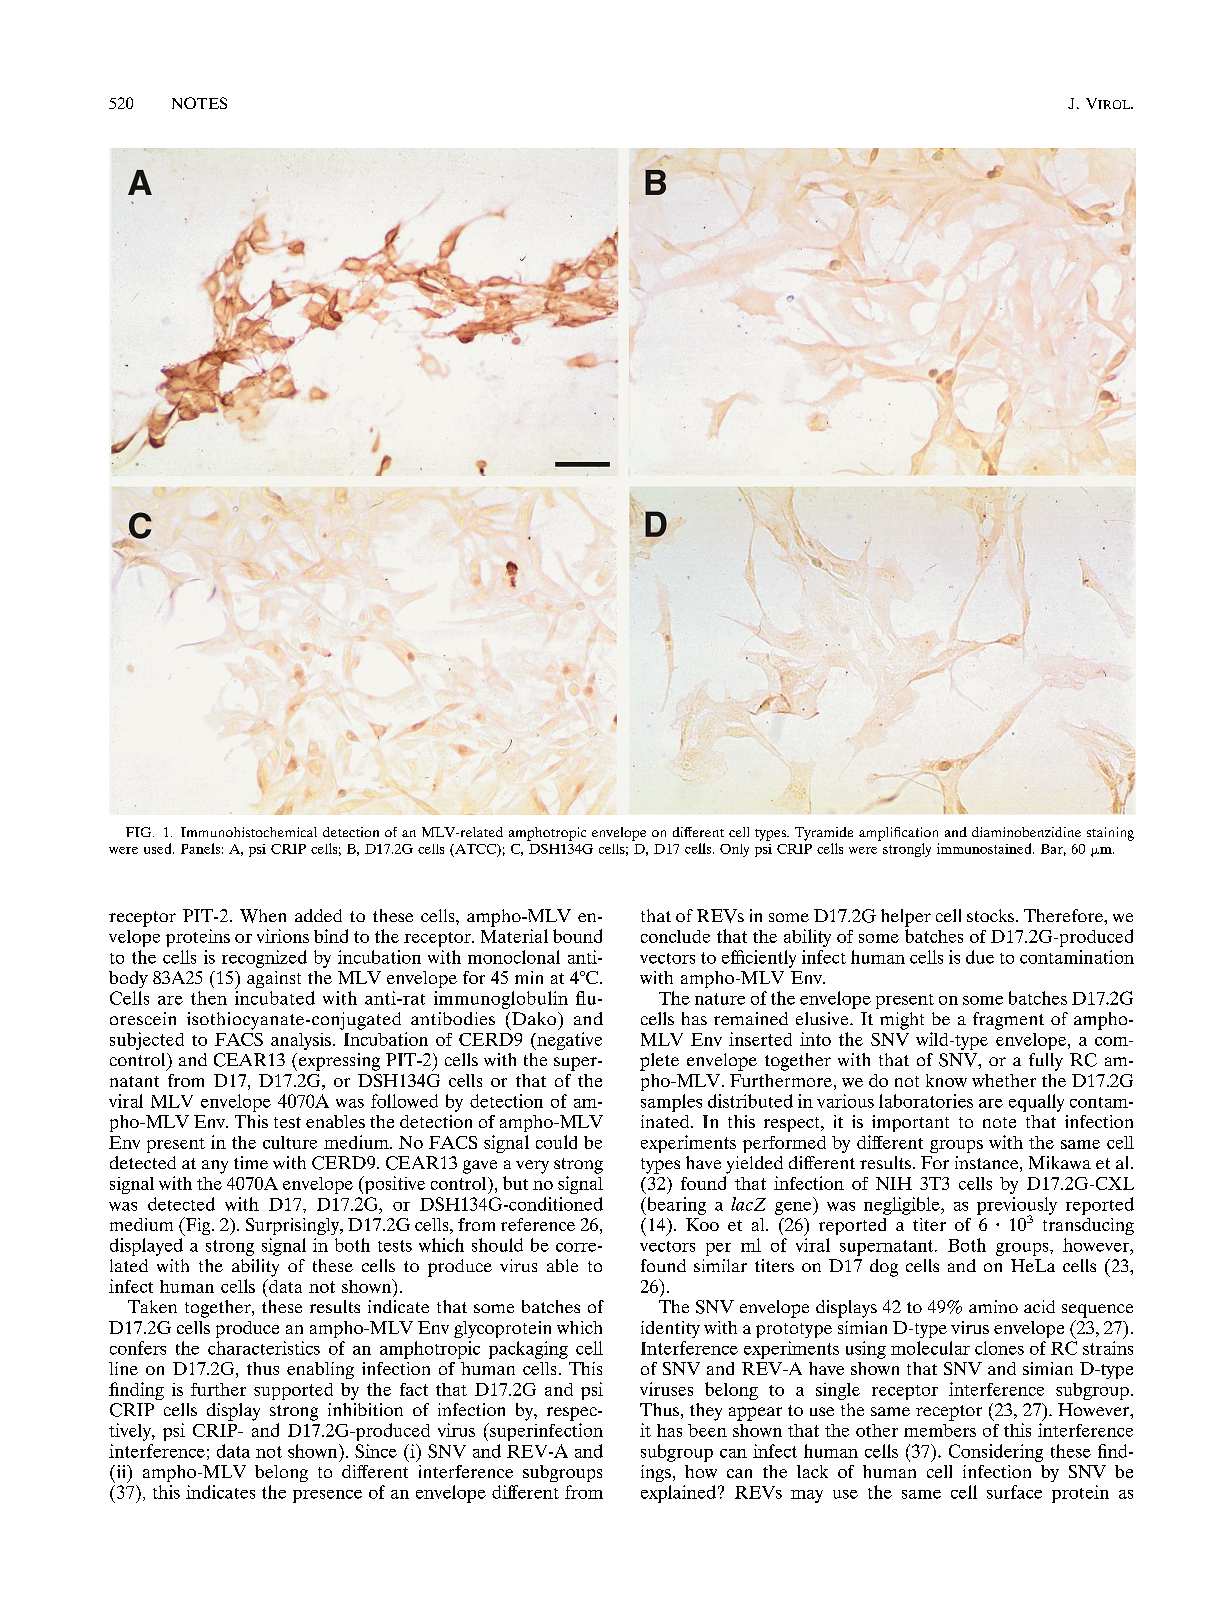 The image size is (1206, 1618). I want to click on time, so click(251, 1162).
